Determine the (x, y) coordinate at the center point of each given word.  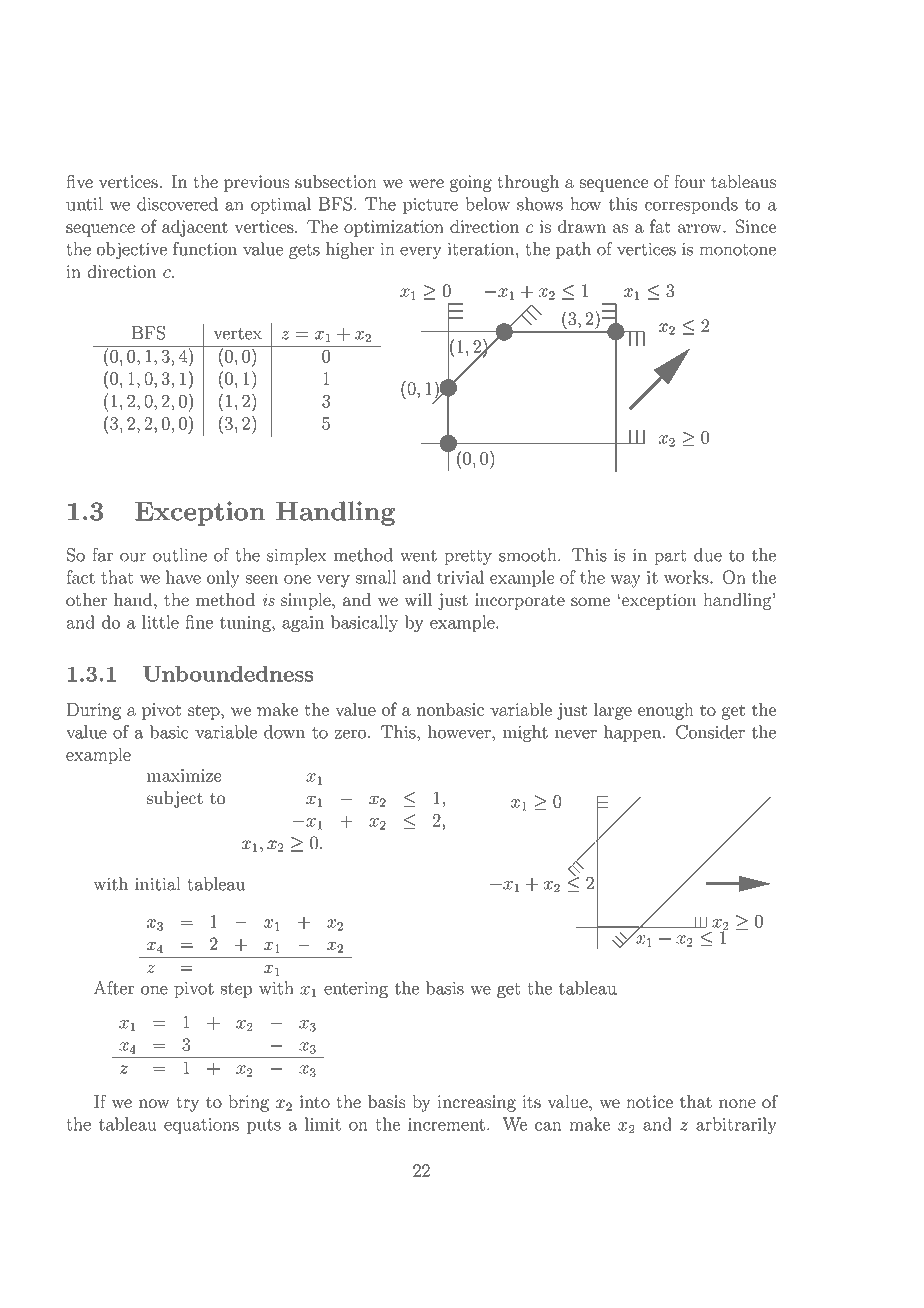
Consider (710, 732)
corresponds (691, 205)
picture (430, 206)
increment (446, 1124)
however (460, 732)
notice (649, 1101)
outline (180, 555)
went (418, 555)
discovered (177, 204)
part (670, 557)
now (154, 1103)
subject (175, 799)
